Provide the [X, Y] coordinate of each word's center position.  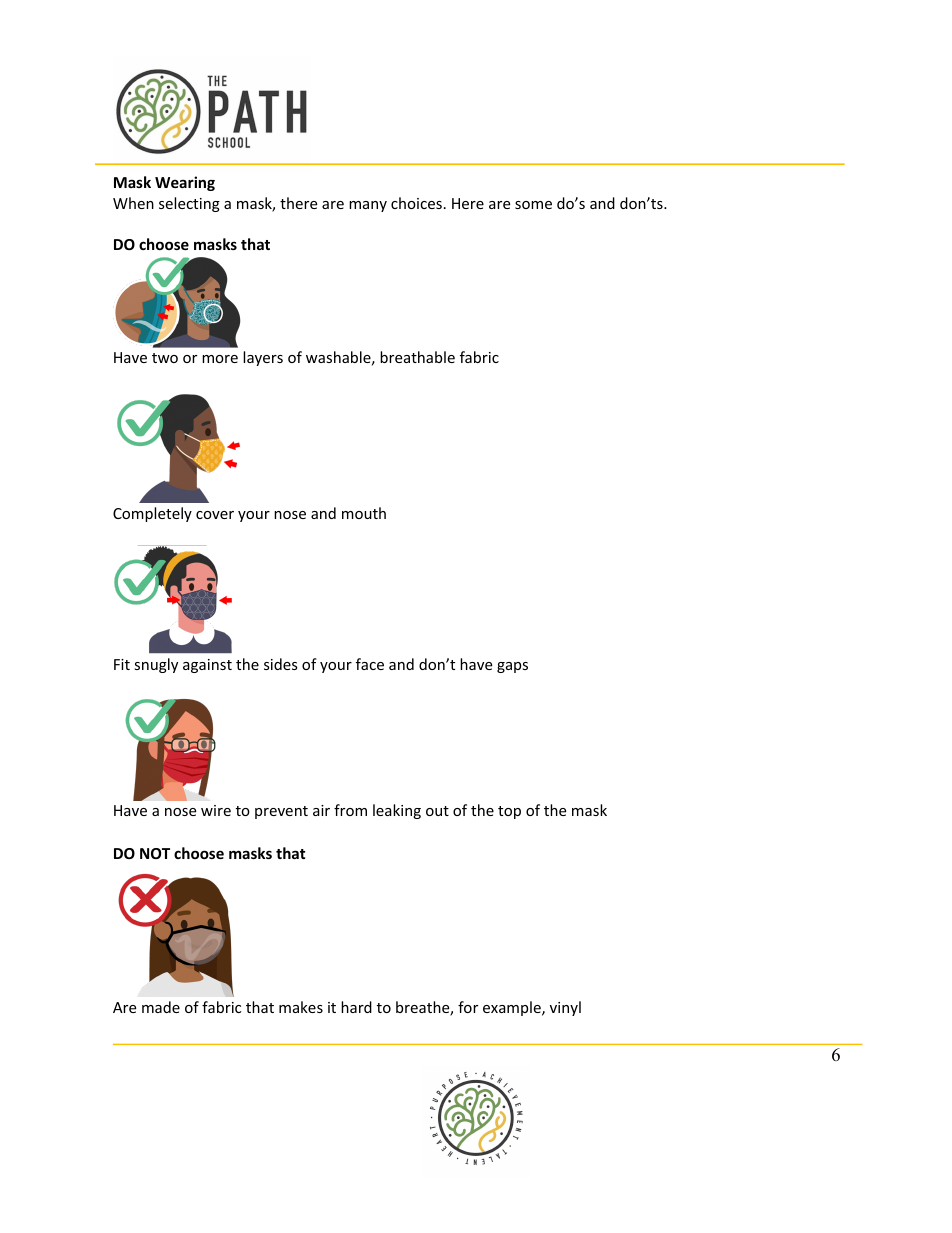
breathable [417, 357]
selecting [189, 204]
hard [356, 1007]
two [165, 358]
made [161, 1007]
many [368, 206]
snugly [156, 665]
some [533, 205]
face [370, 664]
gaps [512, 667]
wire [216, 810]
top [509, 812]
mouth [364, 513]
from [350, 810]
